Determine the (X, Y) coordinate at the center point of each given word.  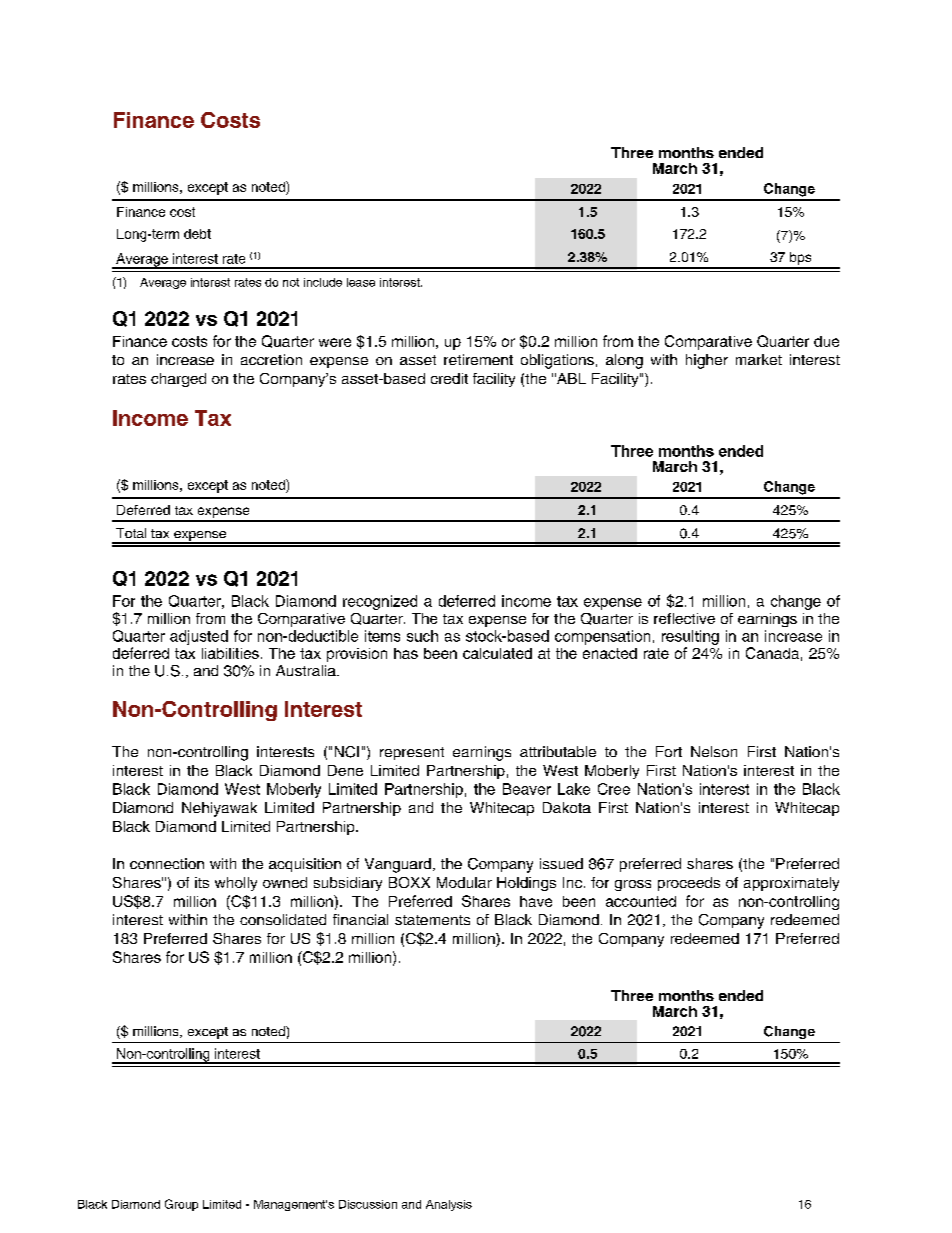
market (759, 359)
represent (412, 753)
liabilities (230, 653)
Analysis (449, 1205)
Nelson (714, 751)
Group (181, 1205)
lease (361, 282)
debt (197, 234)
